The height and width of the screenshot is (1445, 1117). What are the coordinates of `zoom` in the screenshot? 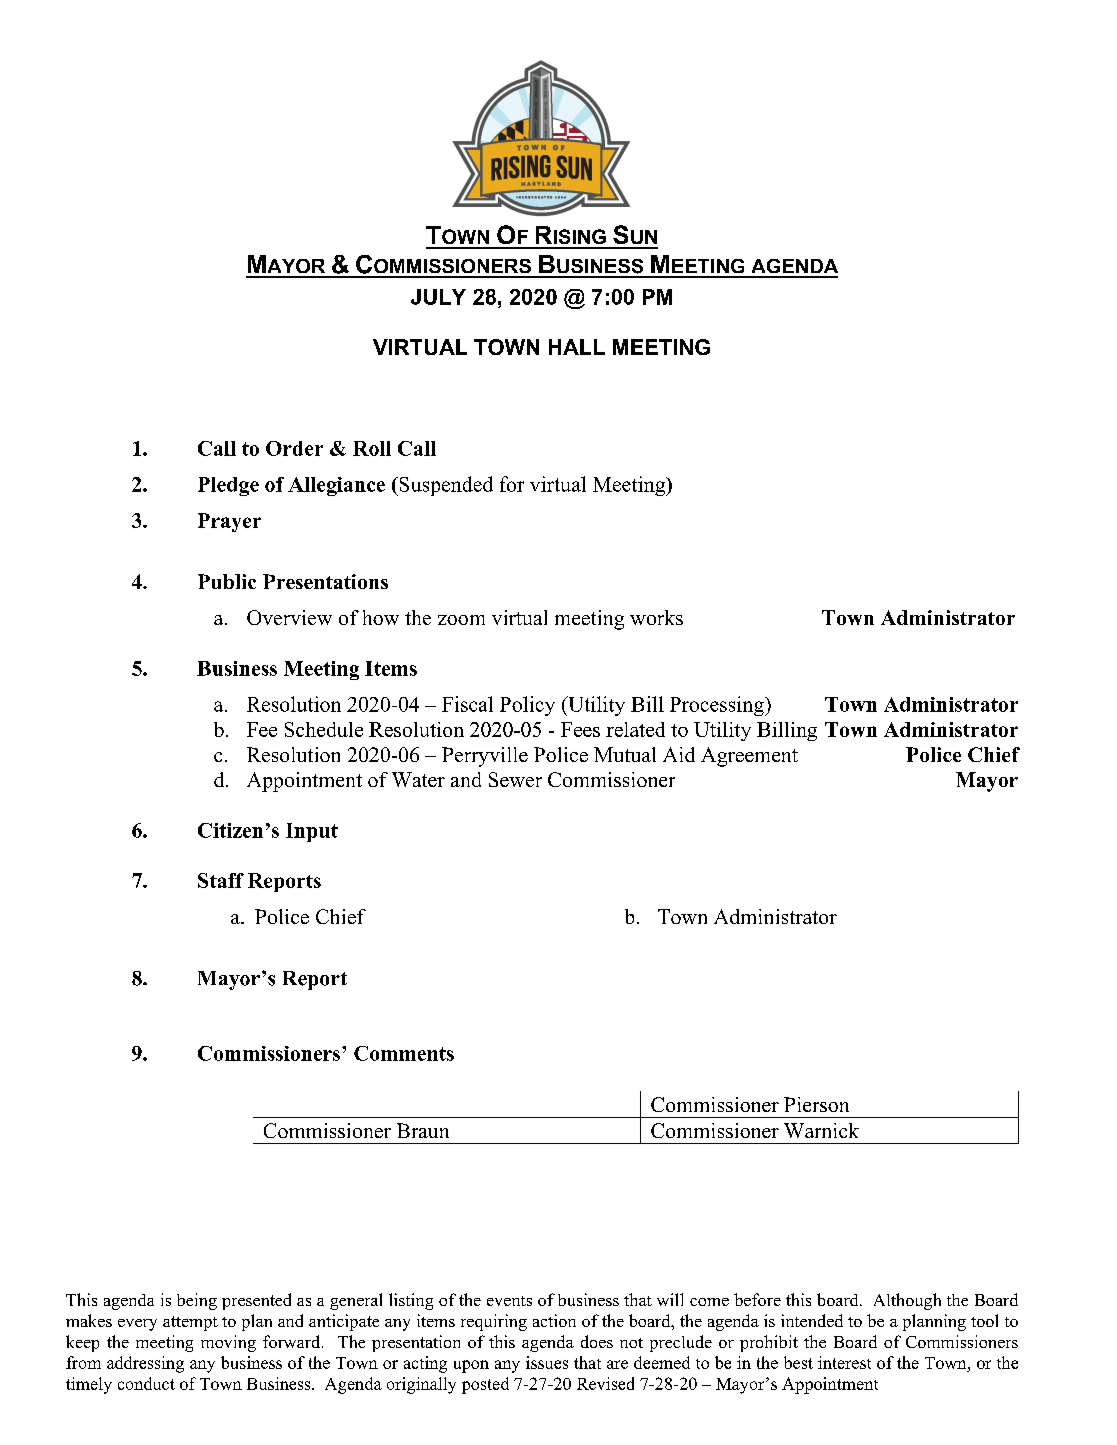 It's located at (461, 620).
